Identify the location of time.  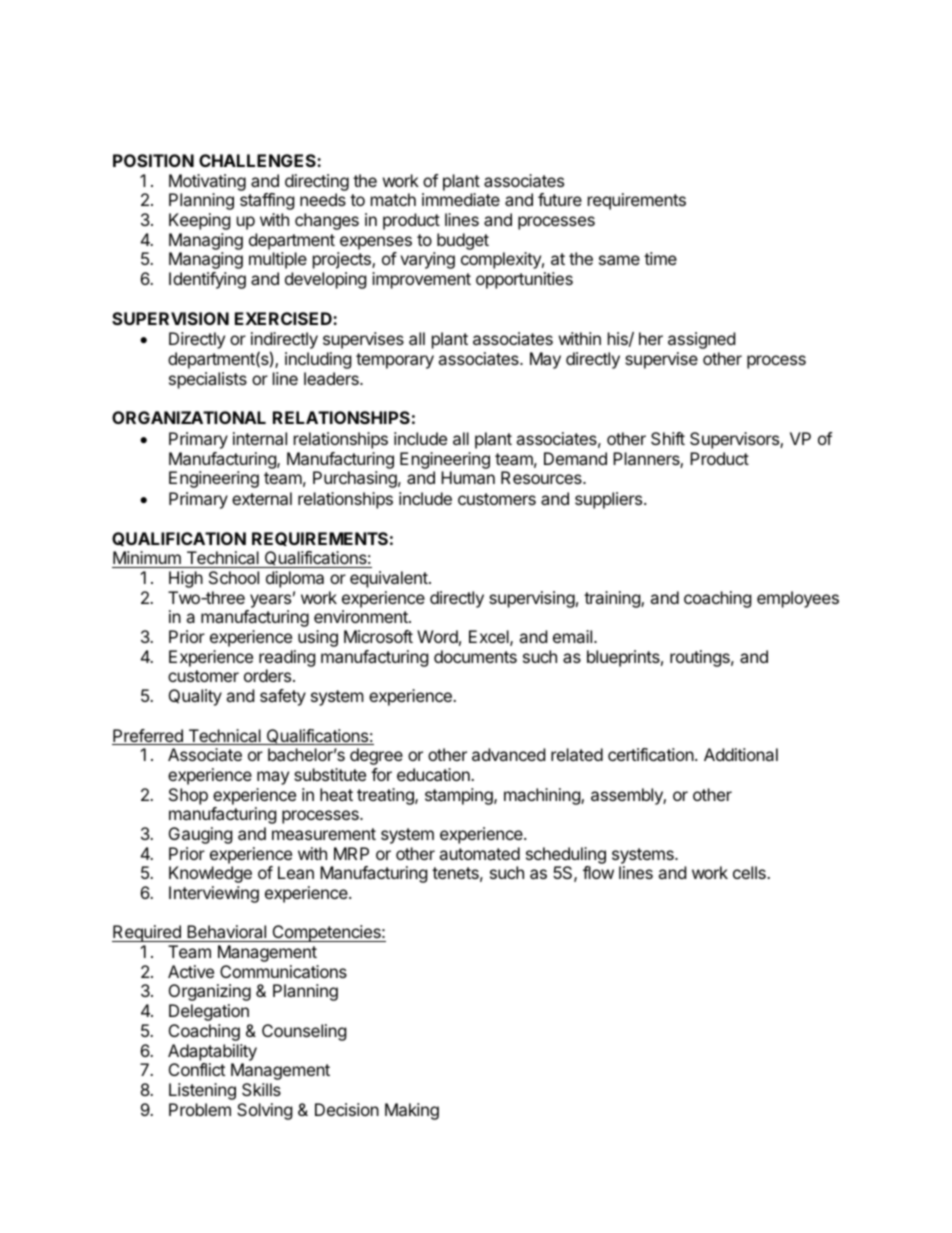
(660, 258).
